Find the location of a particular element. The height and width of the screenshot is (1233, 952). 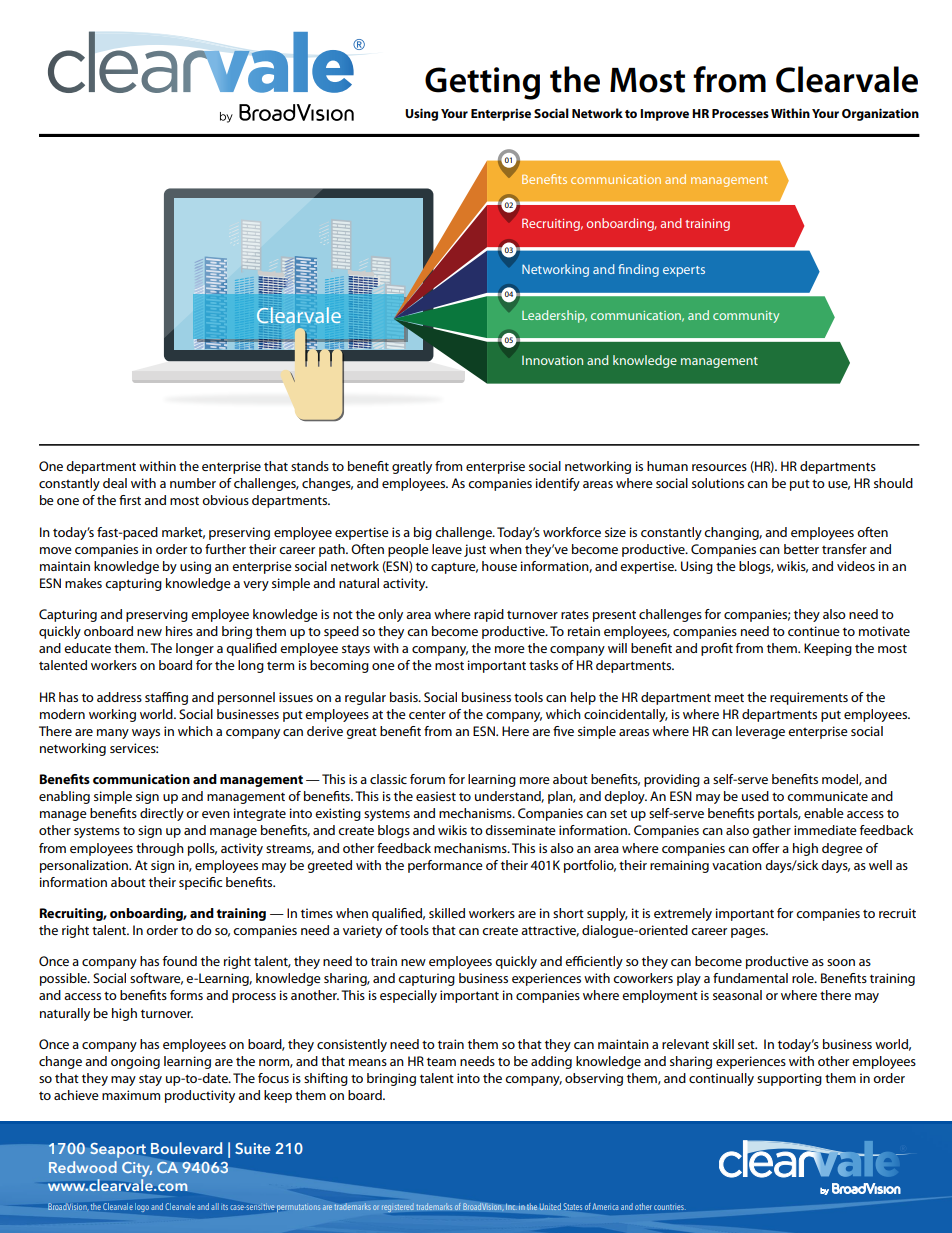

City is located at coordinates (137, 1169).
